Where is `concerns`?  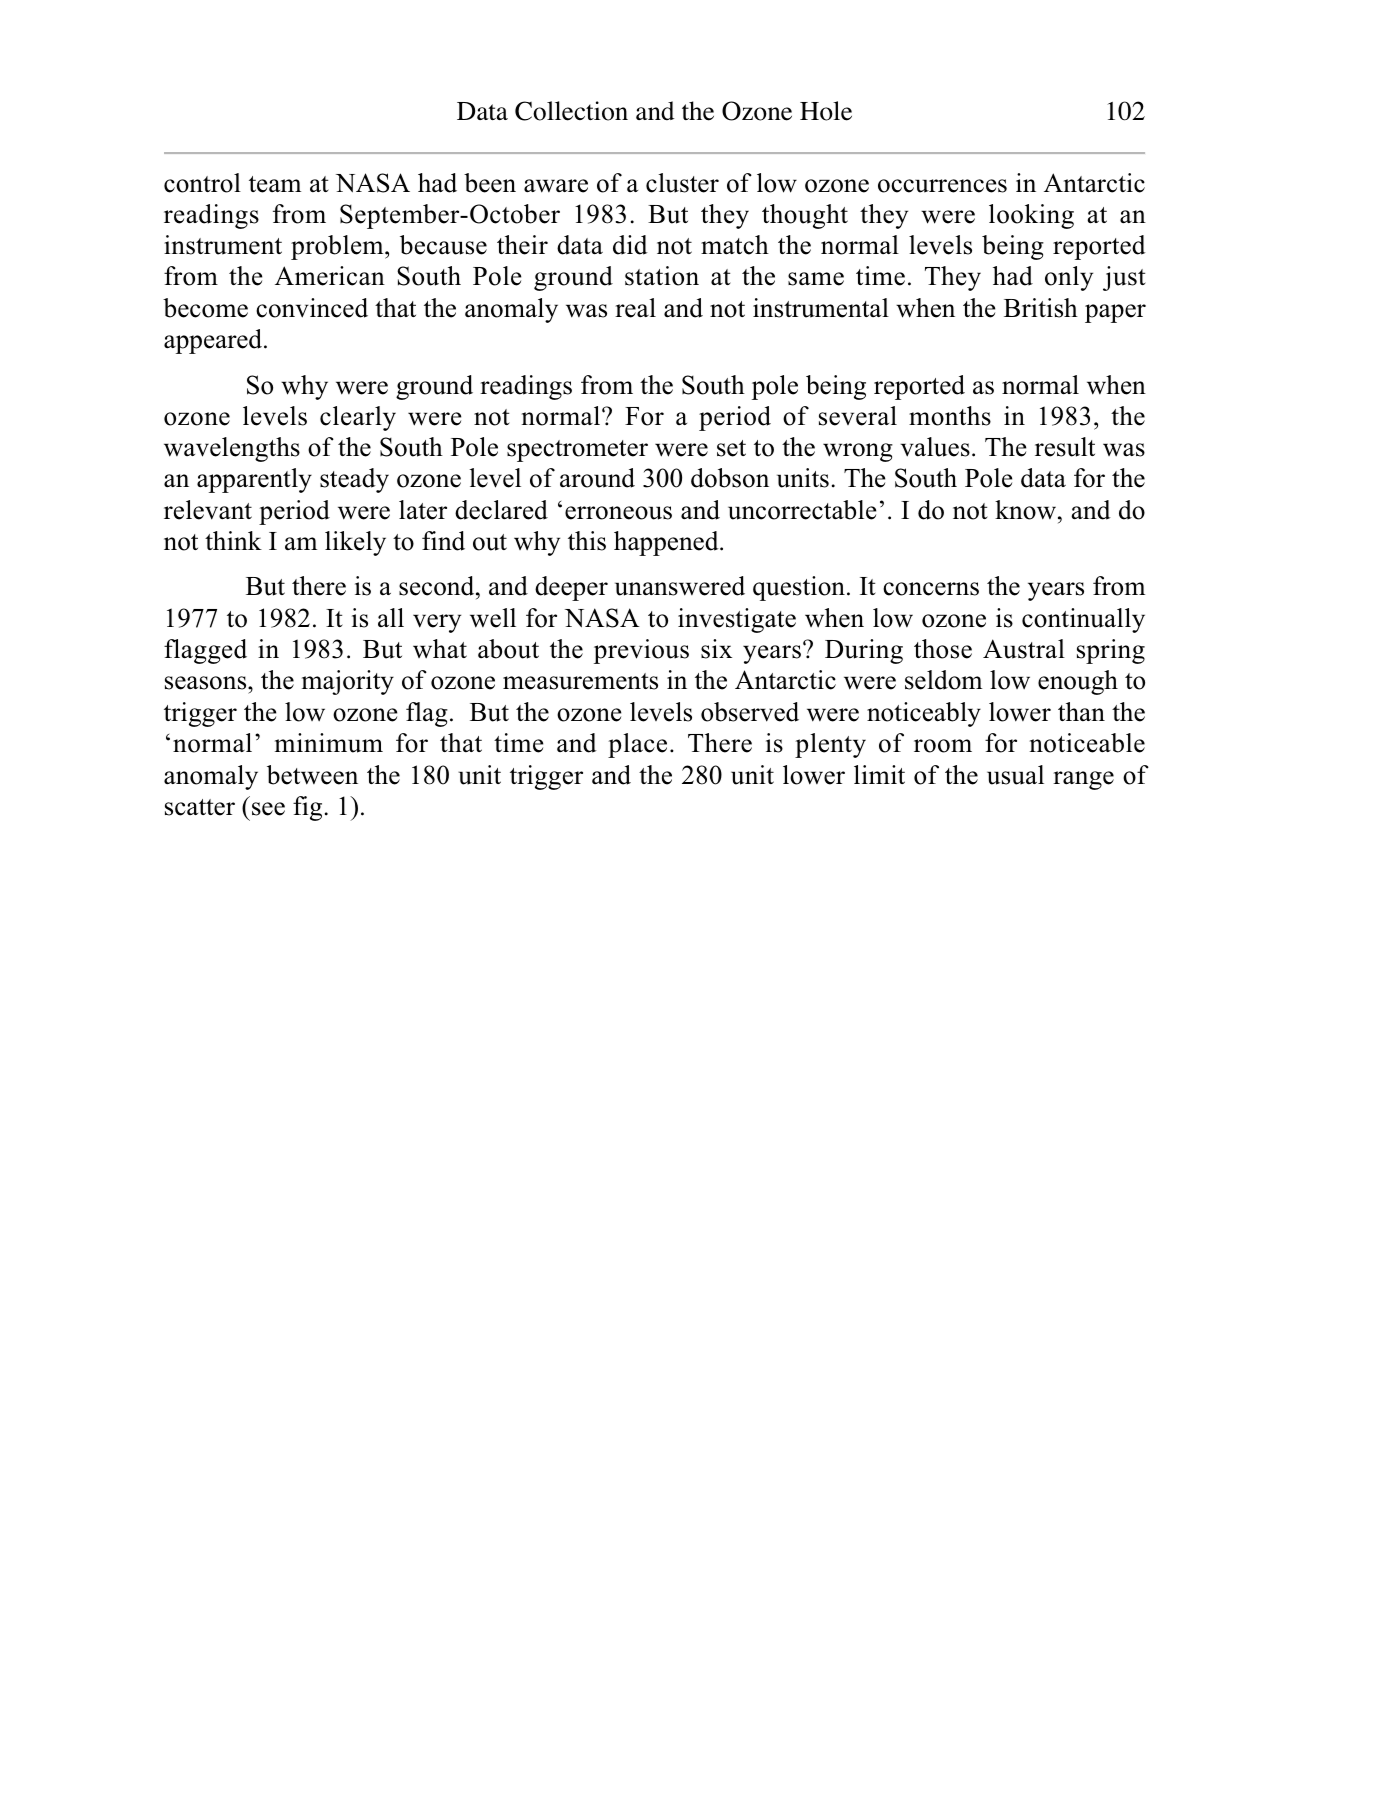
concerns is located at coordinates (931, 589).
